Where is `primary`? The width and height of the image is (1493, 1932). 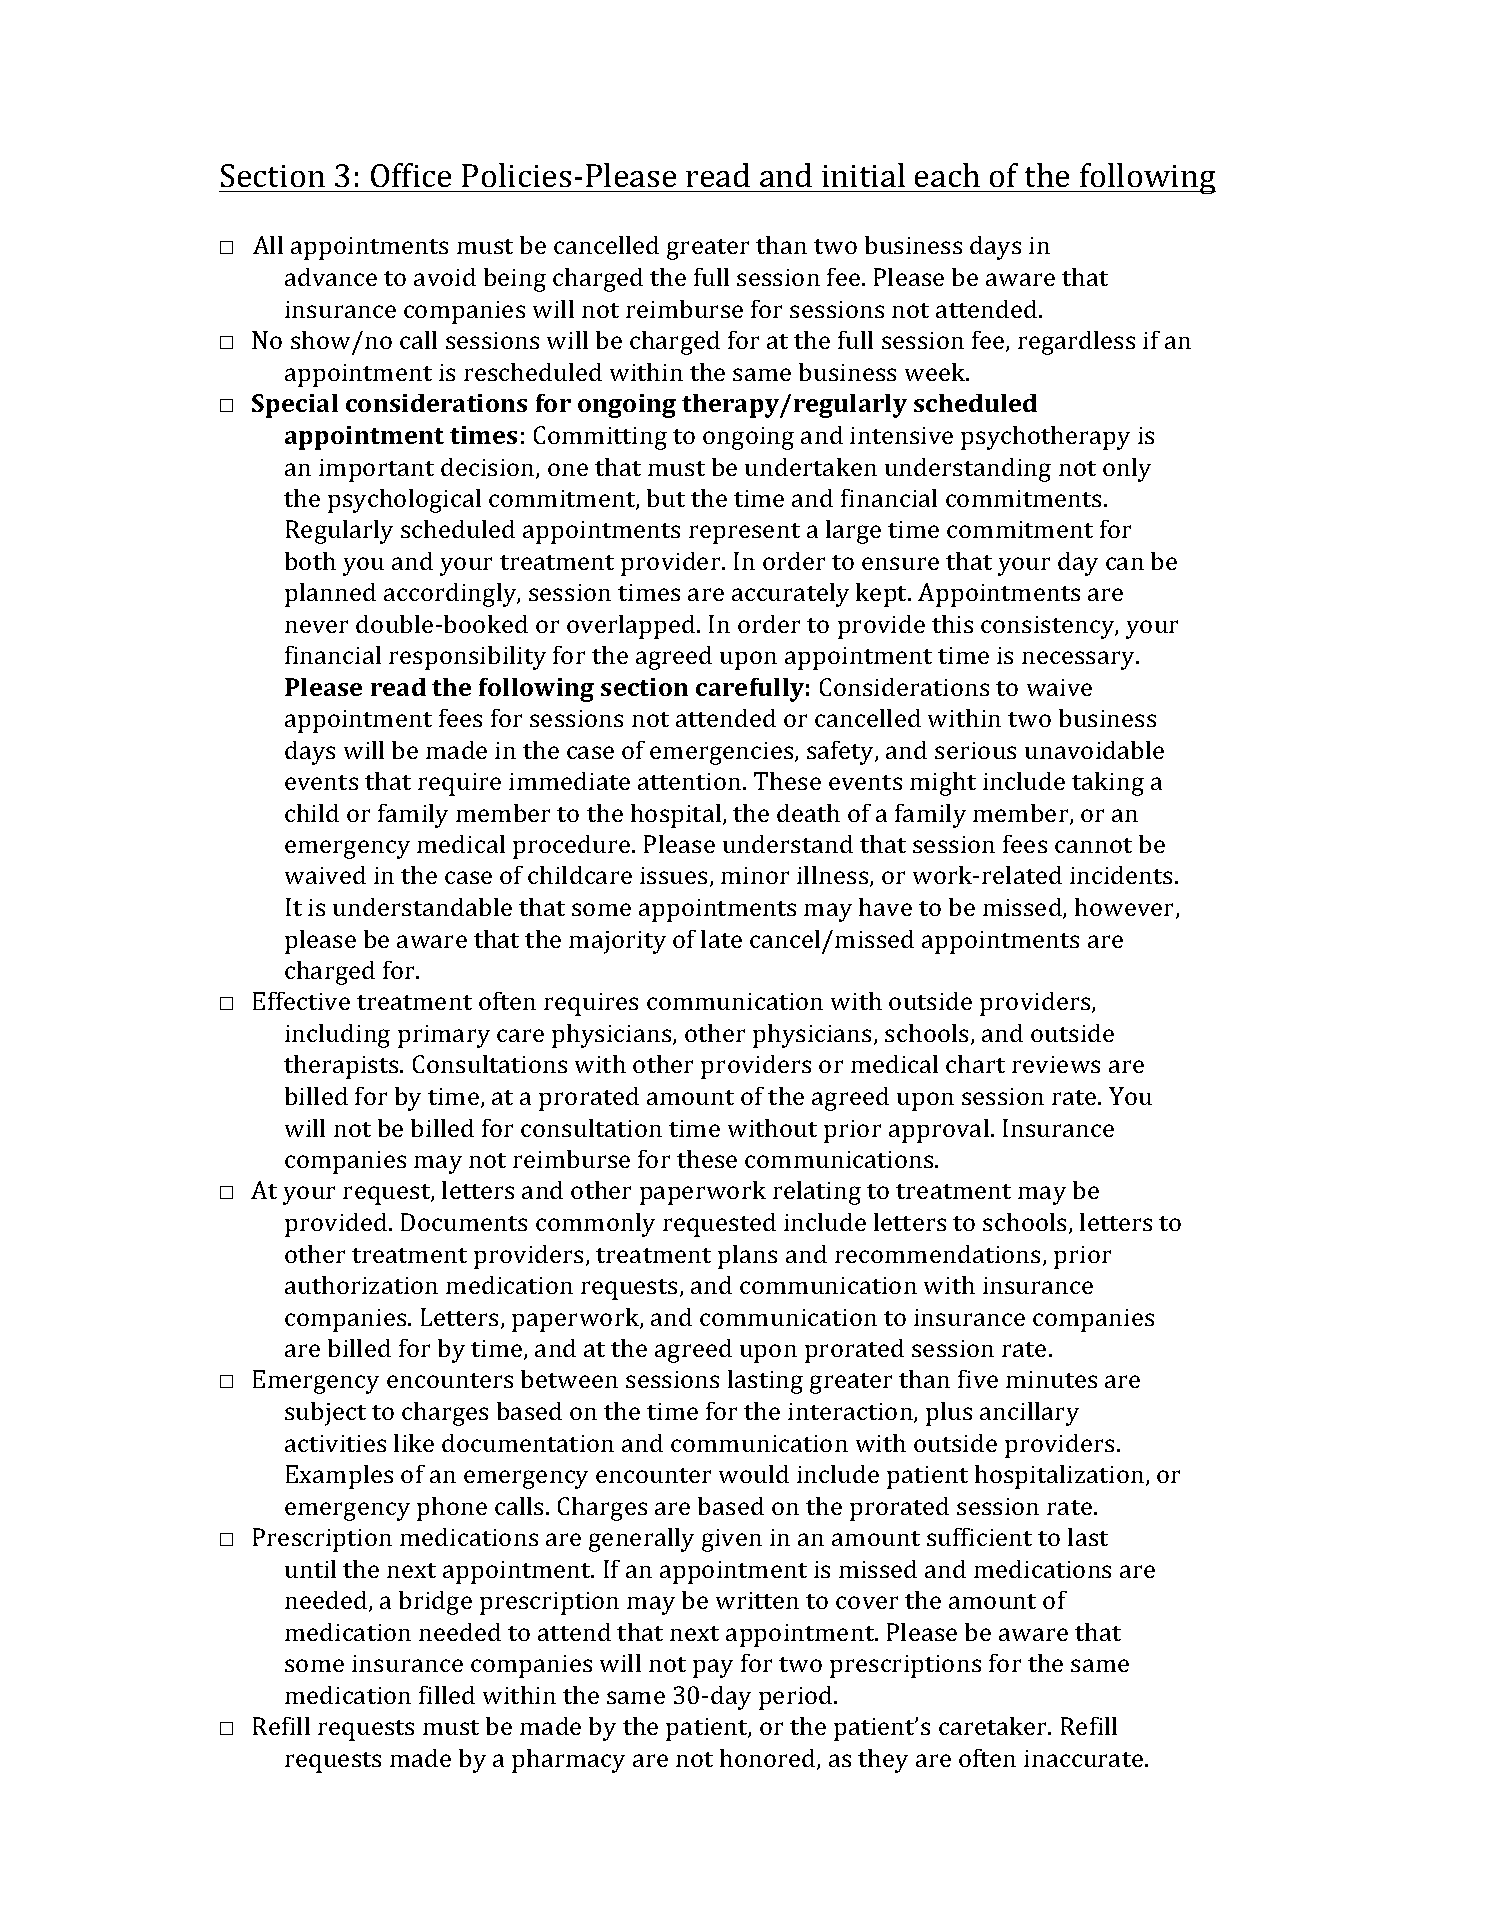
primary is located at coordinates (444, 1036).
